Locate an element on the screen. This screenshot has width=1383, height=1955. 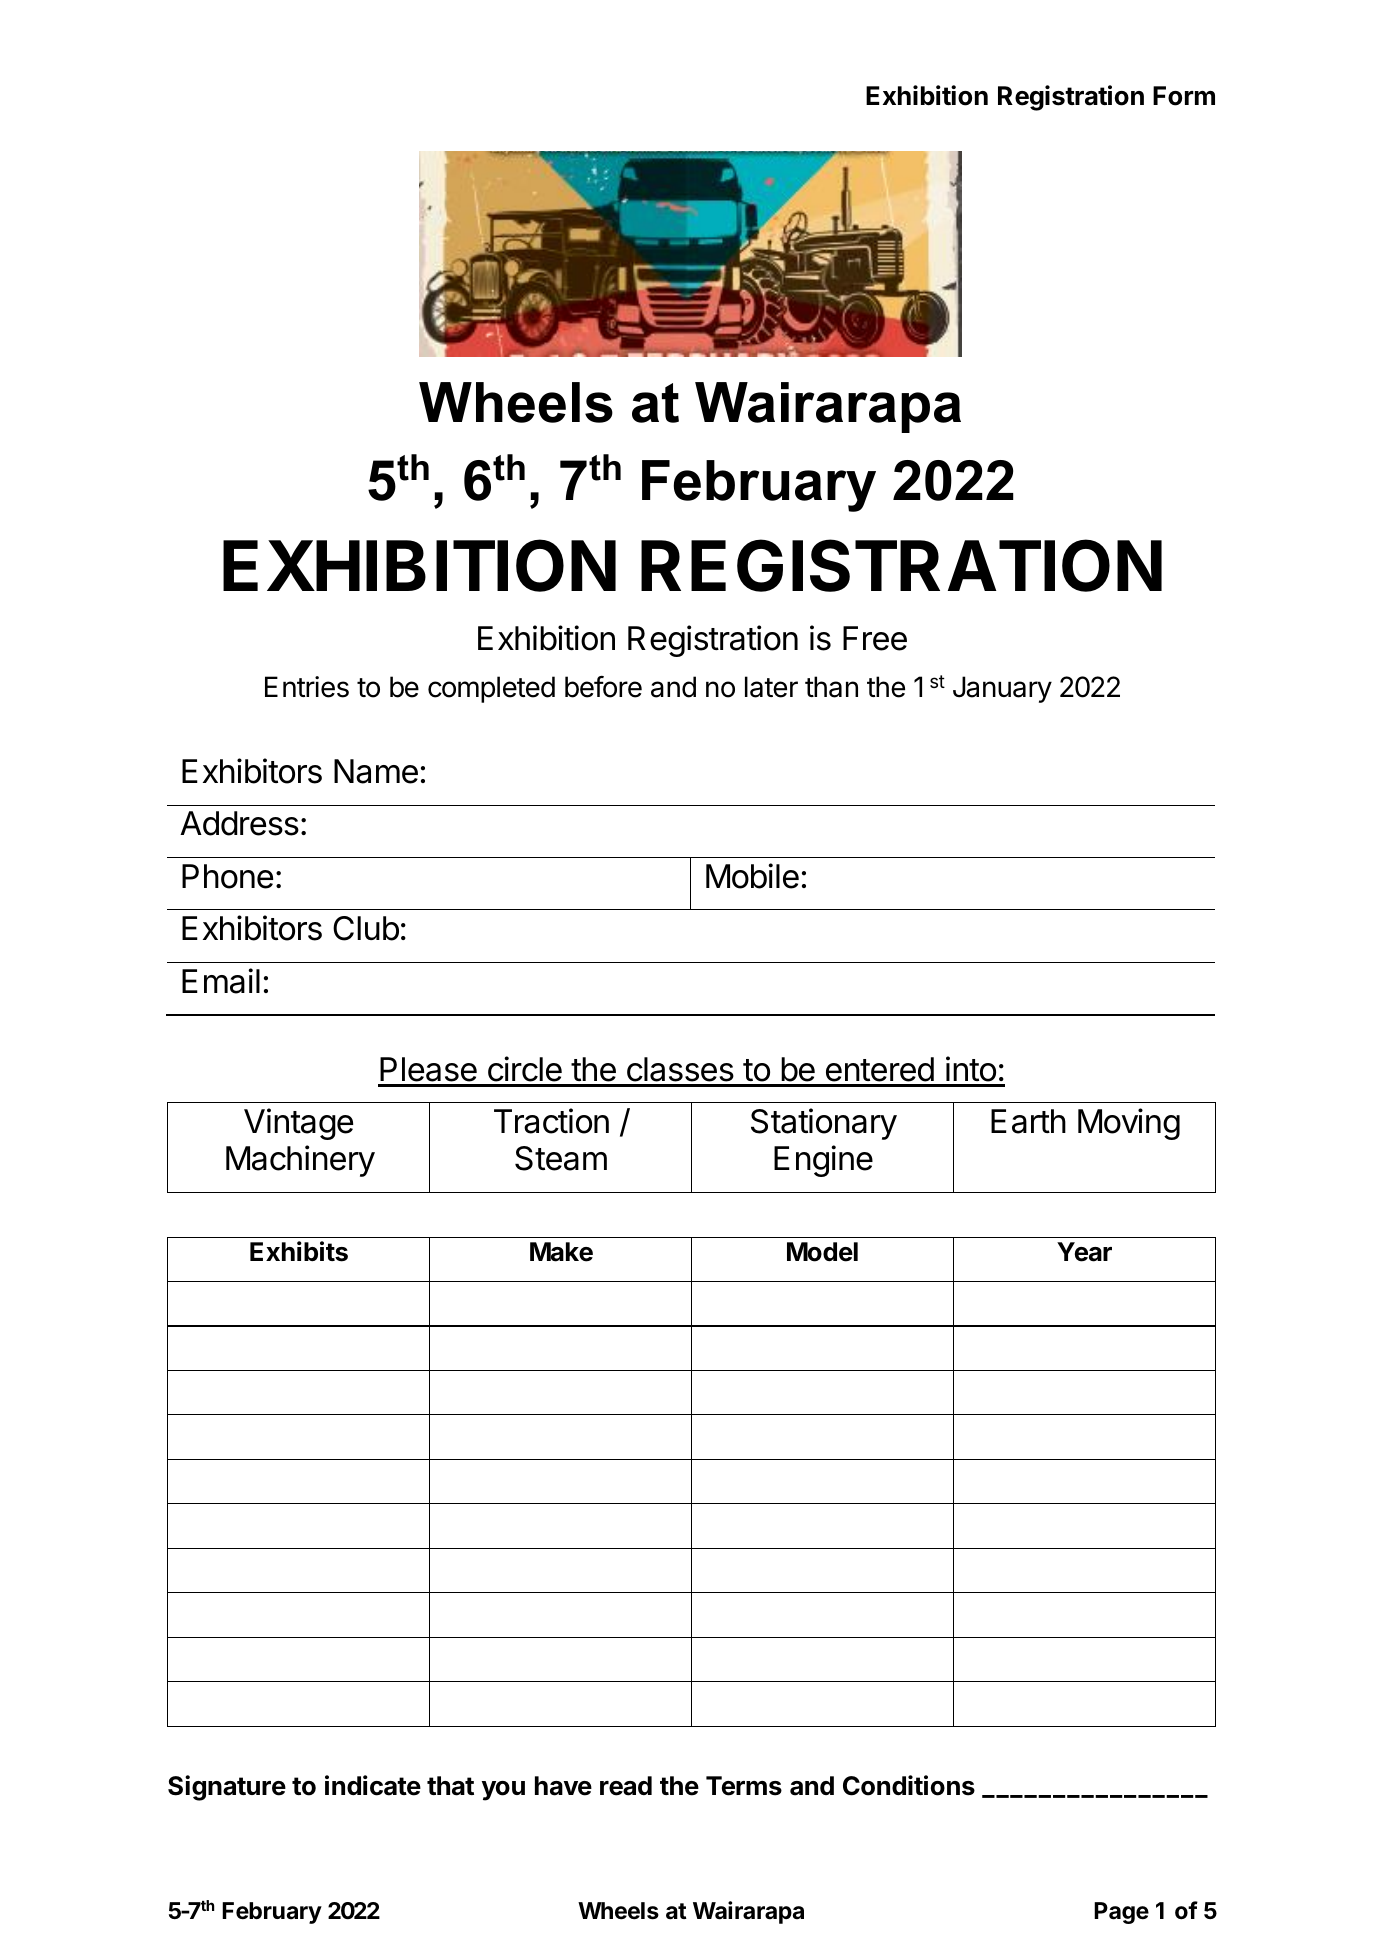
Entries is located at coordinates (307, 687).
